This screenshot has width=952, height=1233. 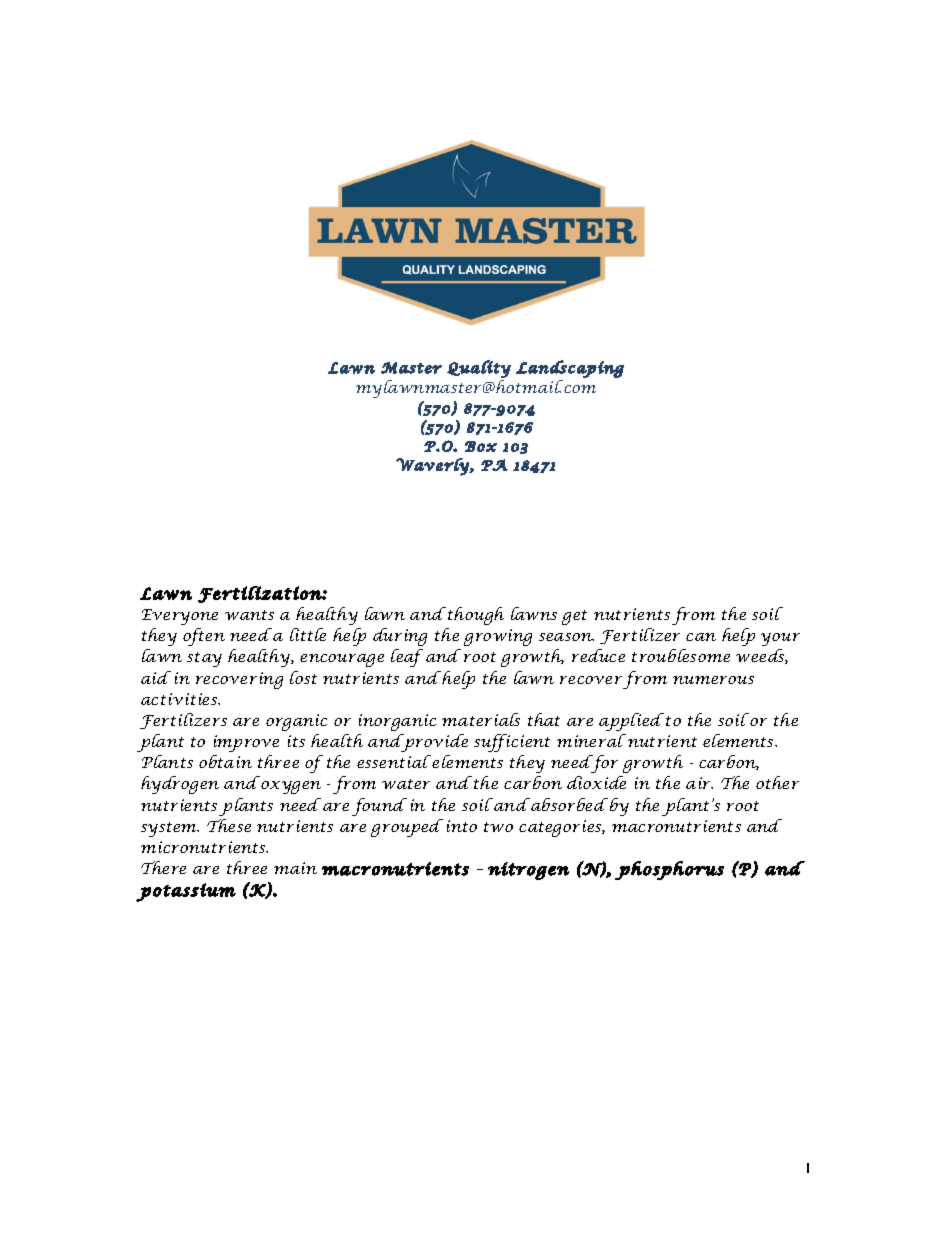 What do you see at coordinates (528, 871) in the screenshot?
I see `nitrogen` at bounding box center [528, 871].
